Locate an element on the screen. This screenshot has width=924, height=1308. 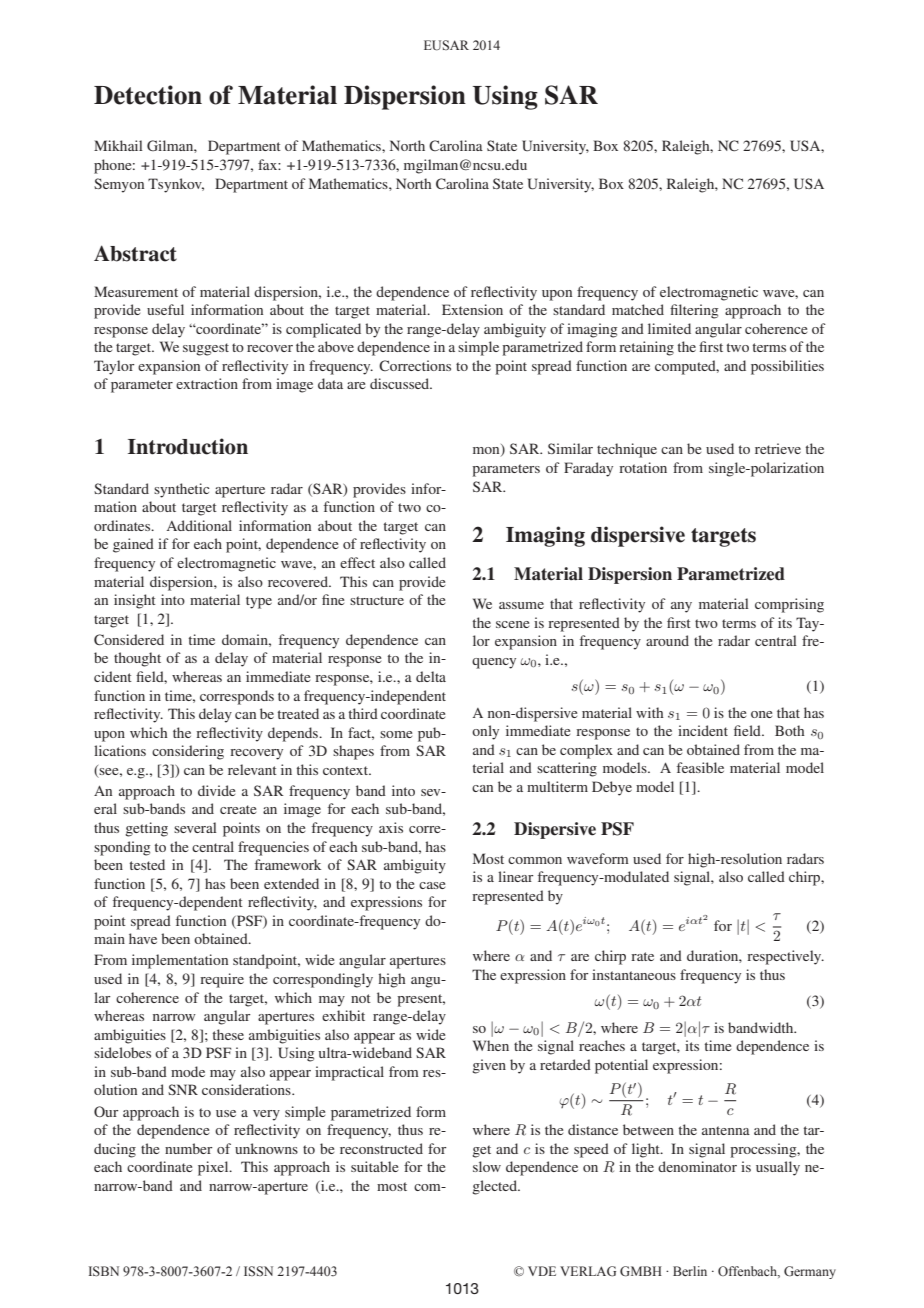
retrieve is located at coordinates (778, 448).
